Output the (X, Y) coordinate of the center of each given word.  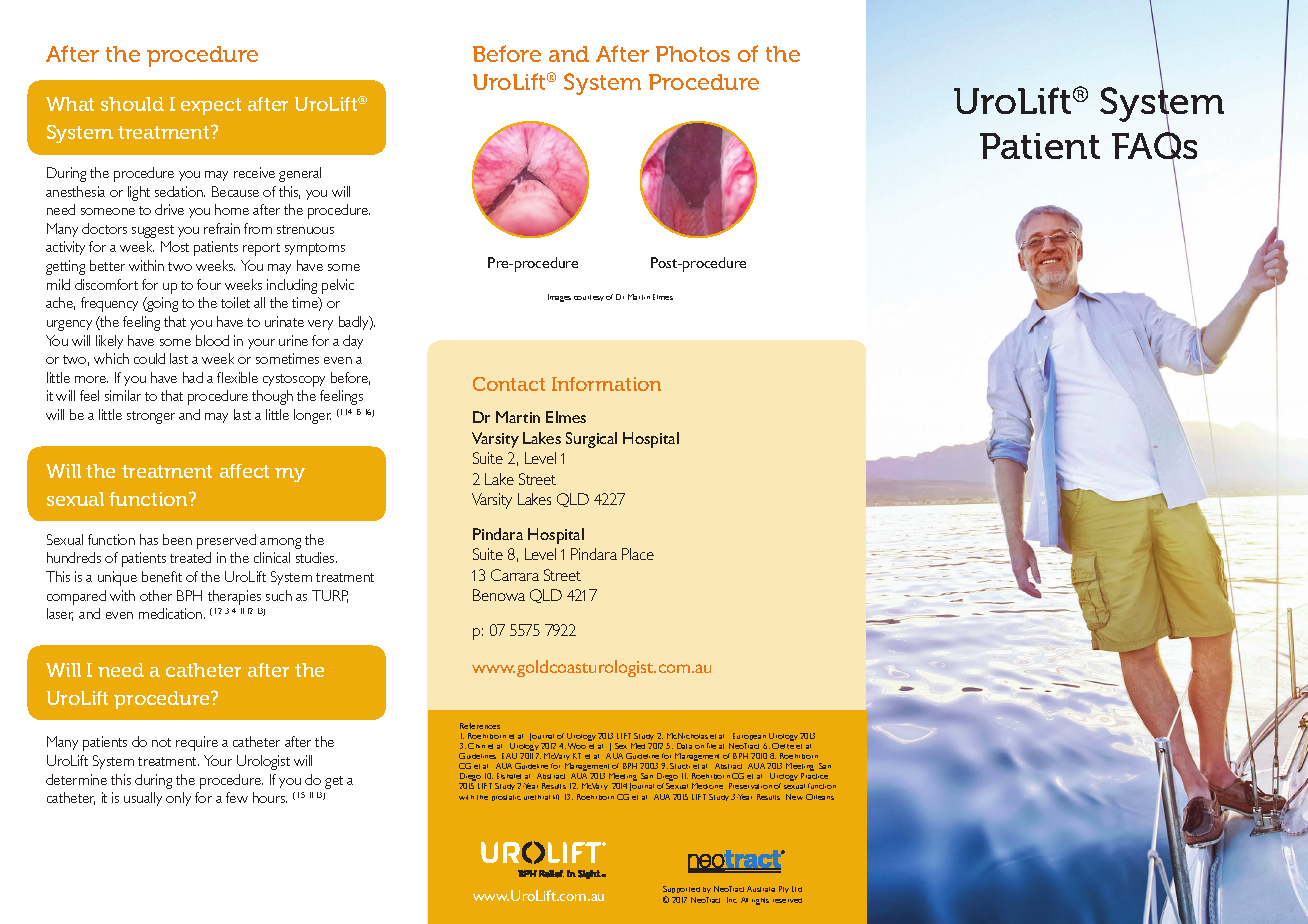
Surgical (591, 440)
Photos (693, 54)
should (132, 104)
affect (244, 471)
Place (638, 554)
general (300, 174)
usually (143, 799)
